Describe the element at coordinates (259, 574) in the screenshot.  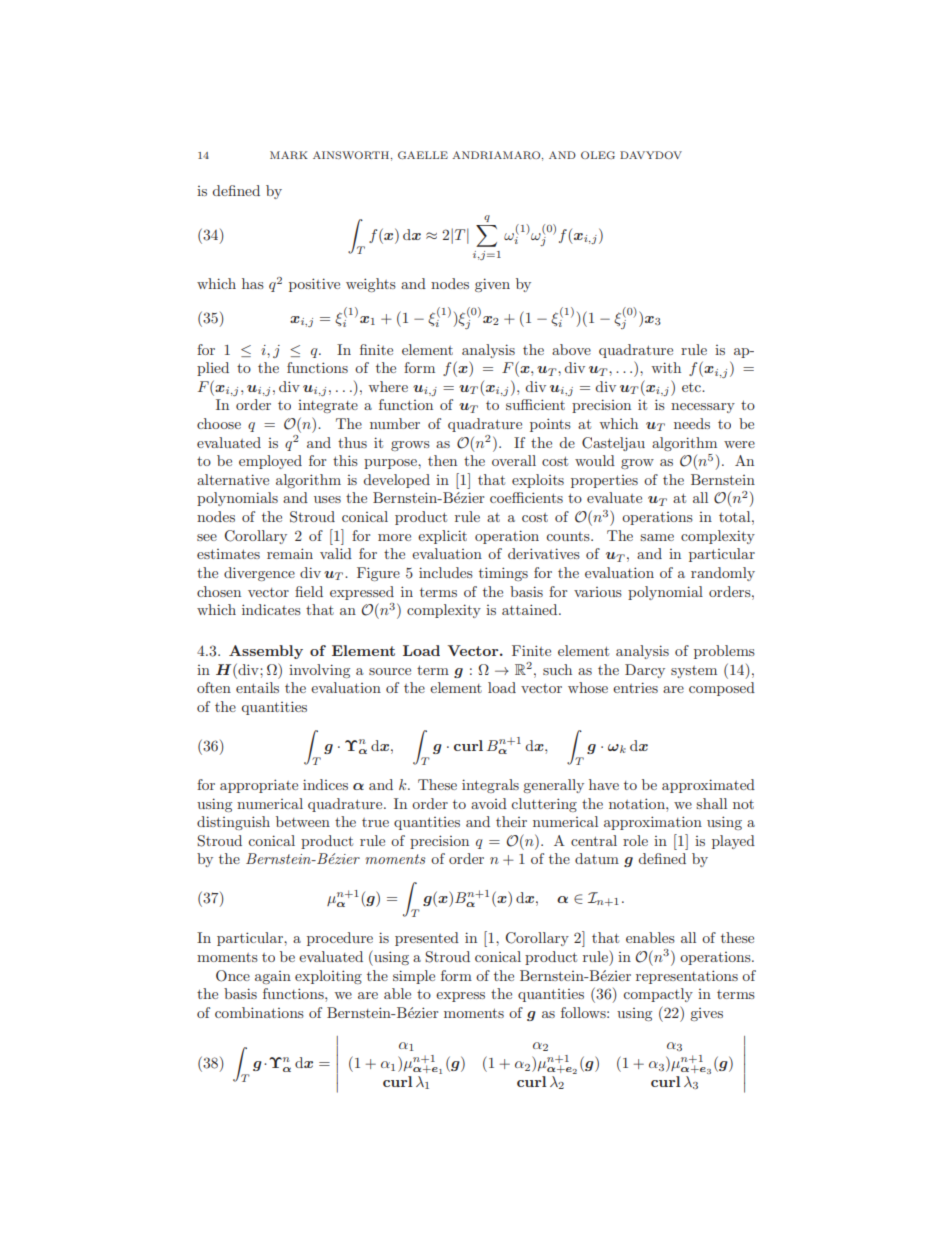
I see `divergence` at that location.
